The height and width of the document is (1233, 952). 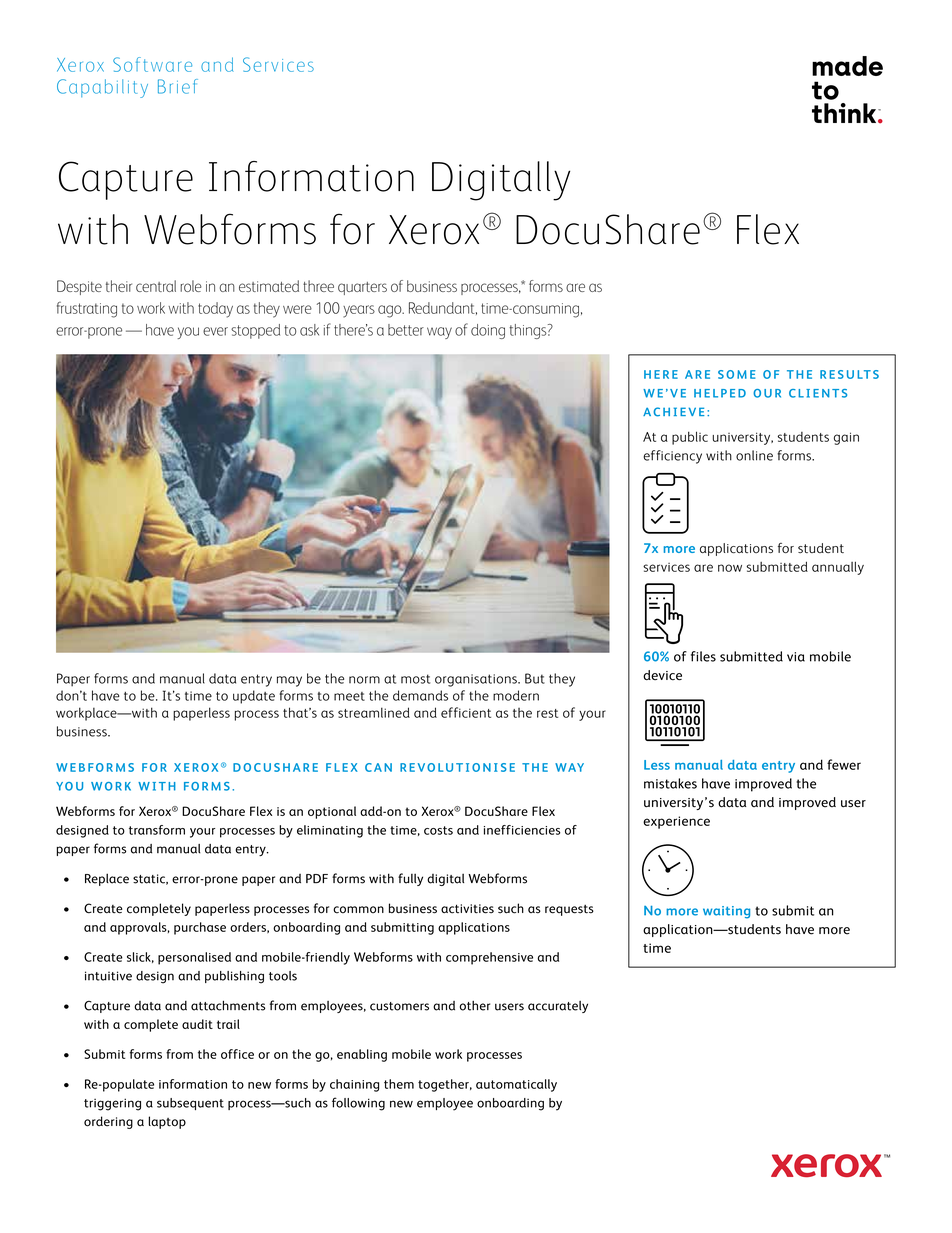 What do you see at coordinates (254, 697) in the document?
I see `update` at bounding box center [254, 697].
